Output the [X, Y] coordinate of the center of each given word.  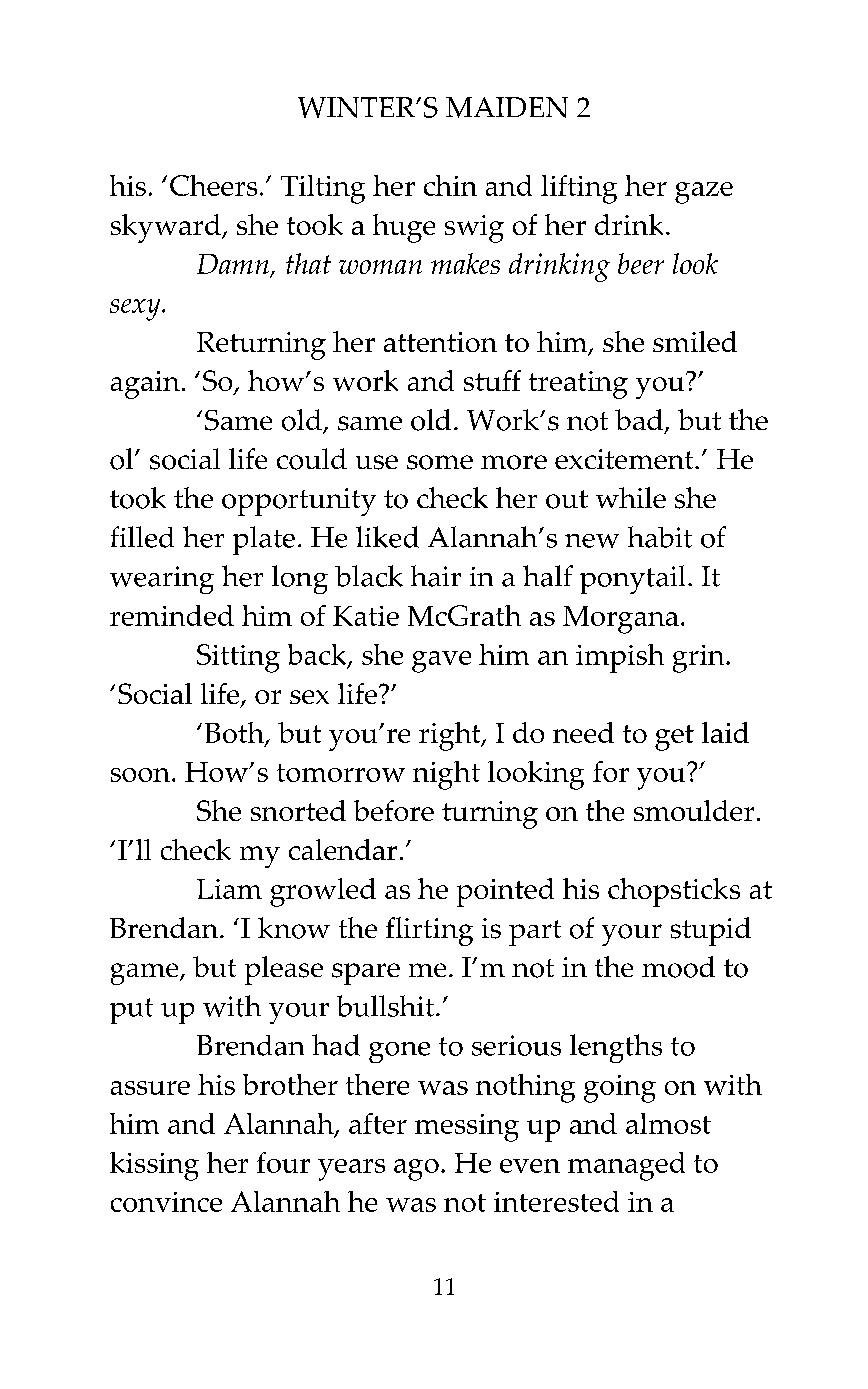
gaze [704, 193]
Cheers [213, 185]
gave [441, 662]
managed [626, 1166]
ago [416, 1170]
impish [620, 658]
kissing [154, 1166]
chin [450, 185]
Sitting [238, 658]
